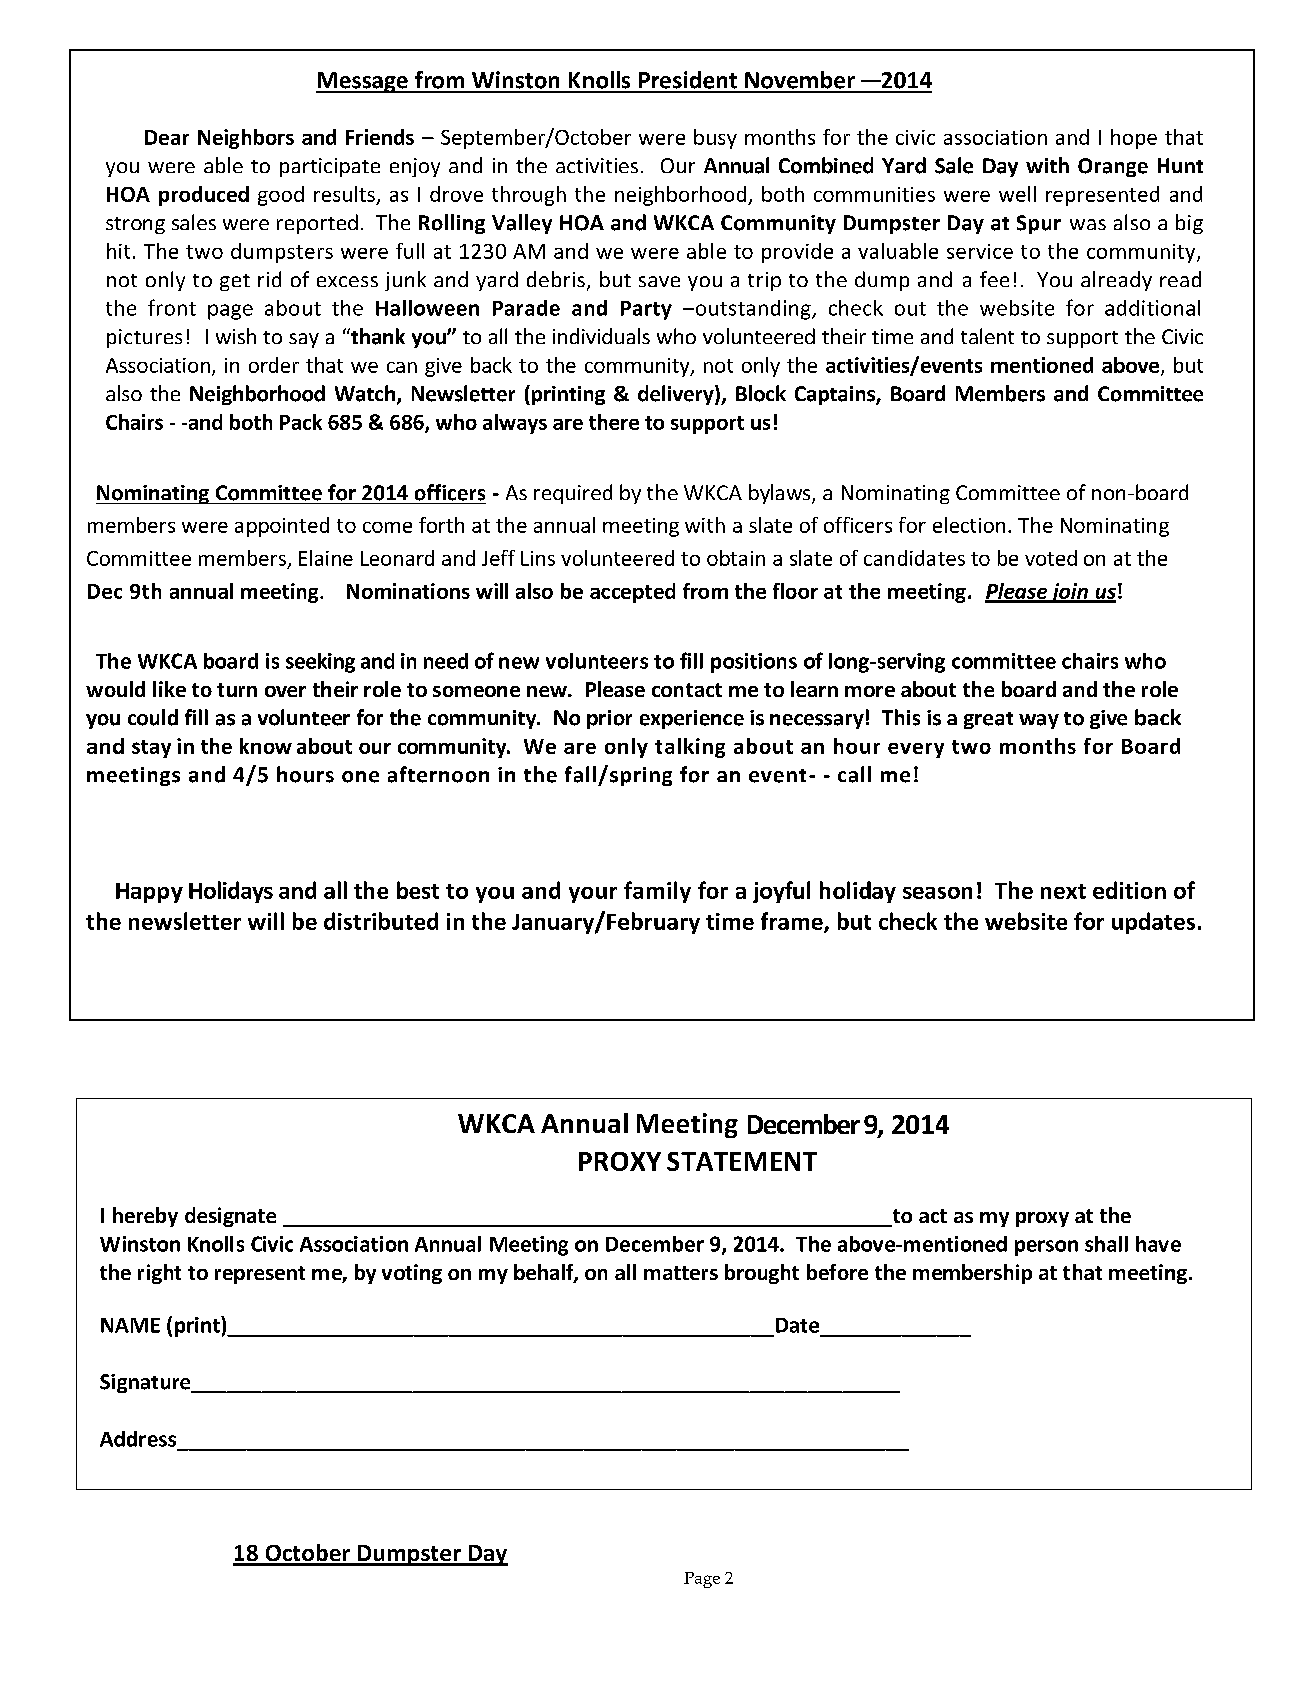  Describe the element at coordinates (614, 422) in the screenshot. I see `there` at that location.
